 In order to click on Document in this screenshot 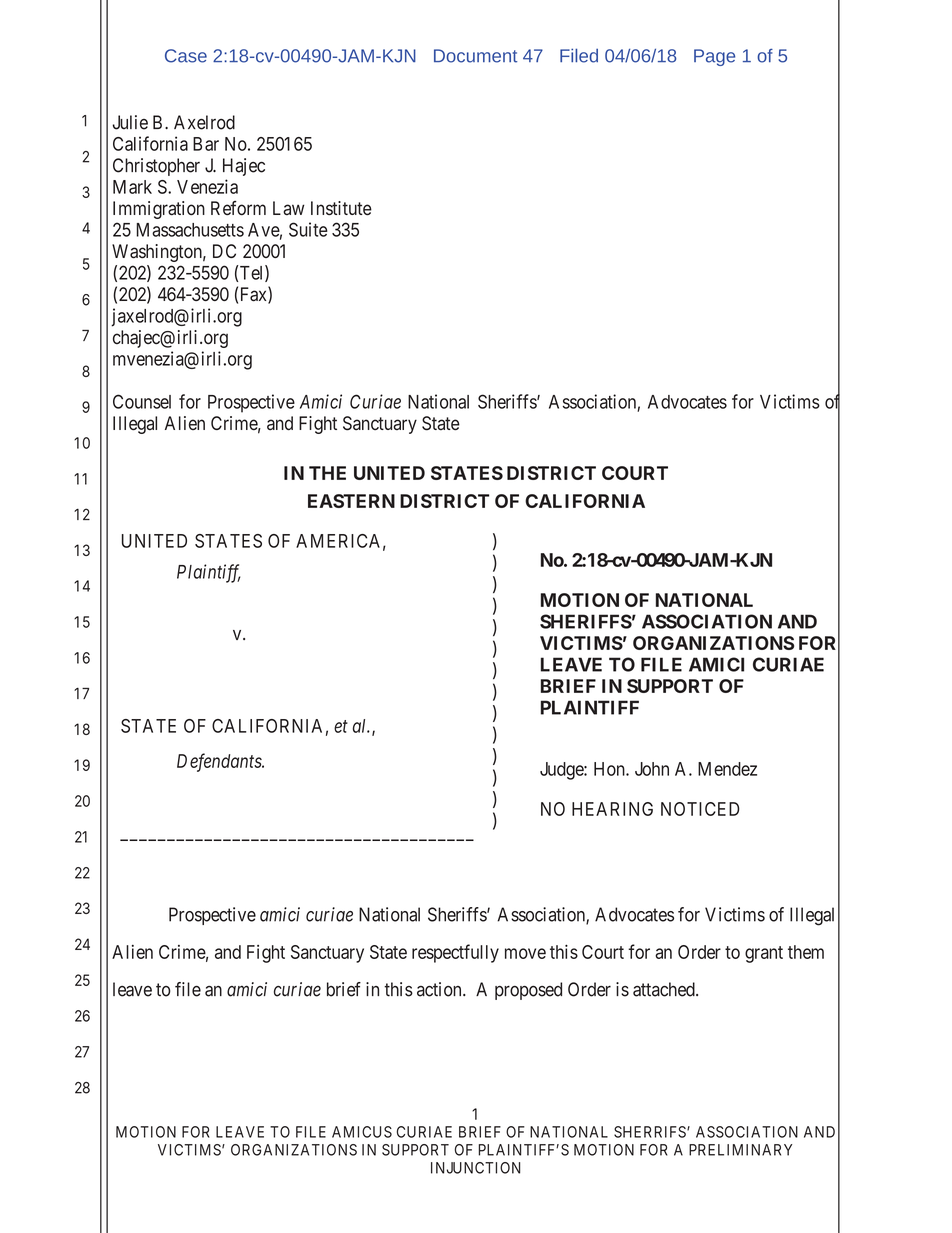, I will do `click(475, 56)`.
